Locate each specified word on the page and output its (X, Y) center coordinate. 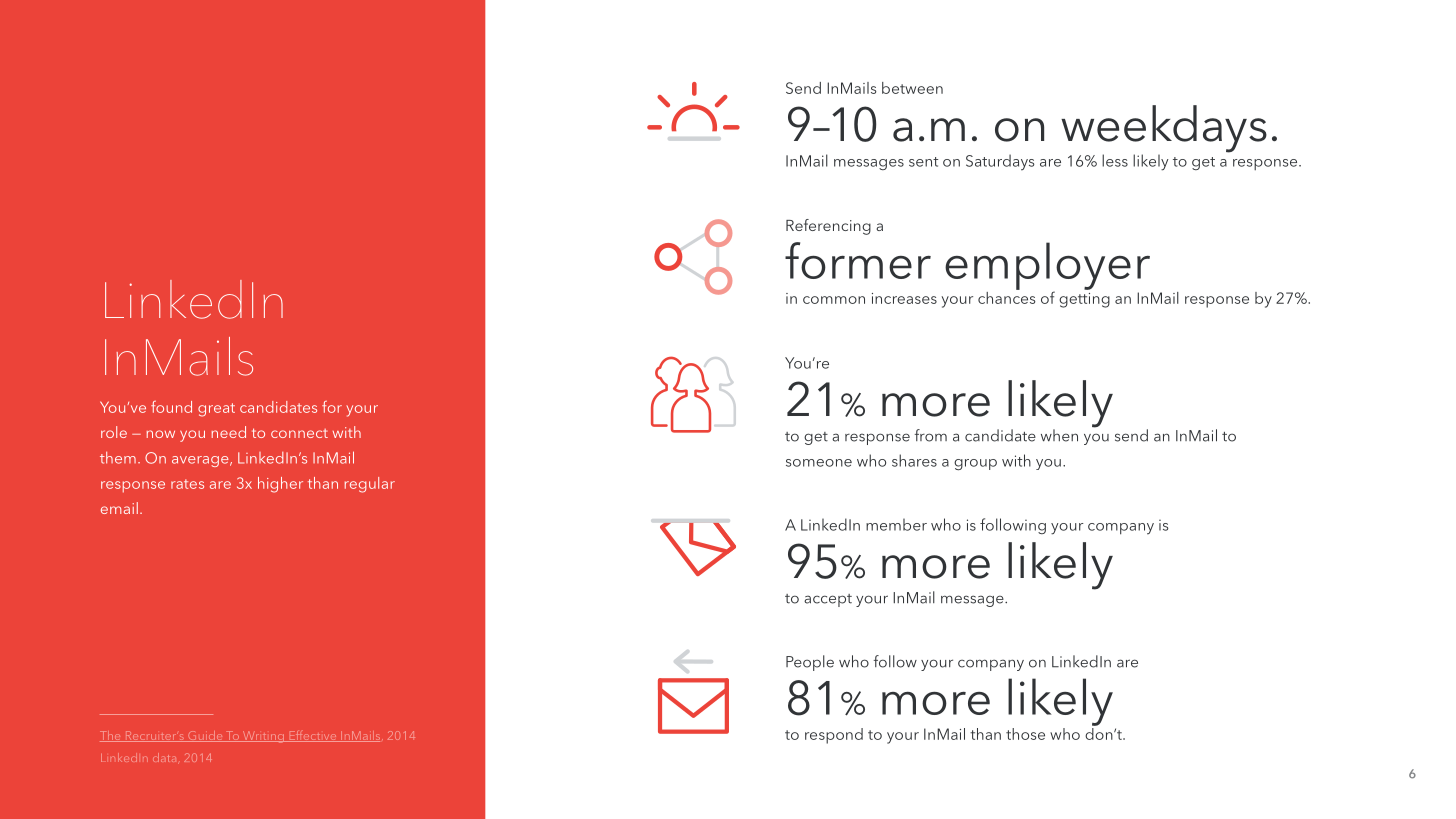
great (216, 410)
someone (819, 463)
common (834, 300)
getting (1084, 300)
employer (1047, 267)
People (810, 663)
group (975, 465)
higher (280, 485)
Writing (263, 737)
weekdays (1164, 130)
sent (923, 162)
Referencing (828, 227)
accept (828, 600)
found (171, 407)
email (119, 508)
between (912, 88)
